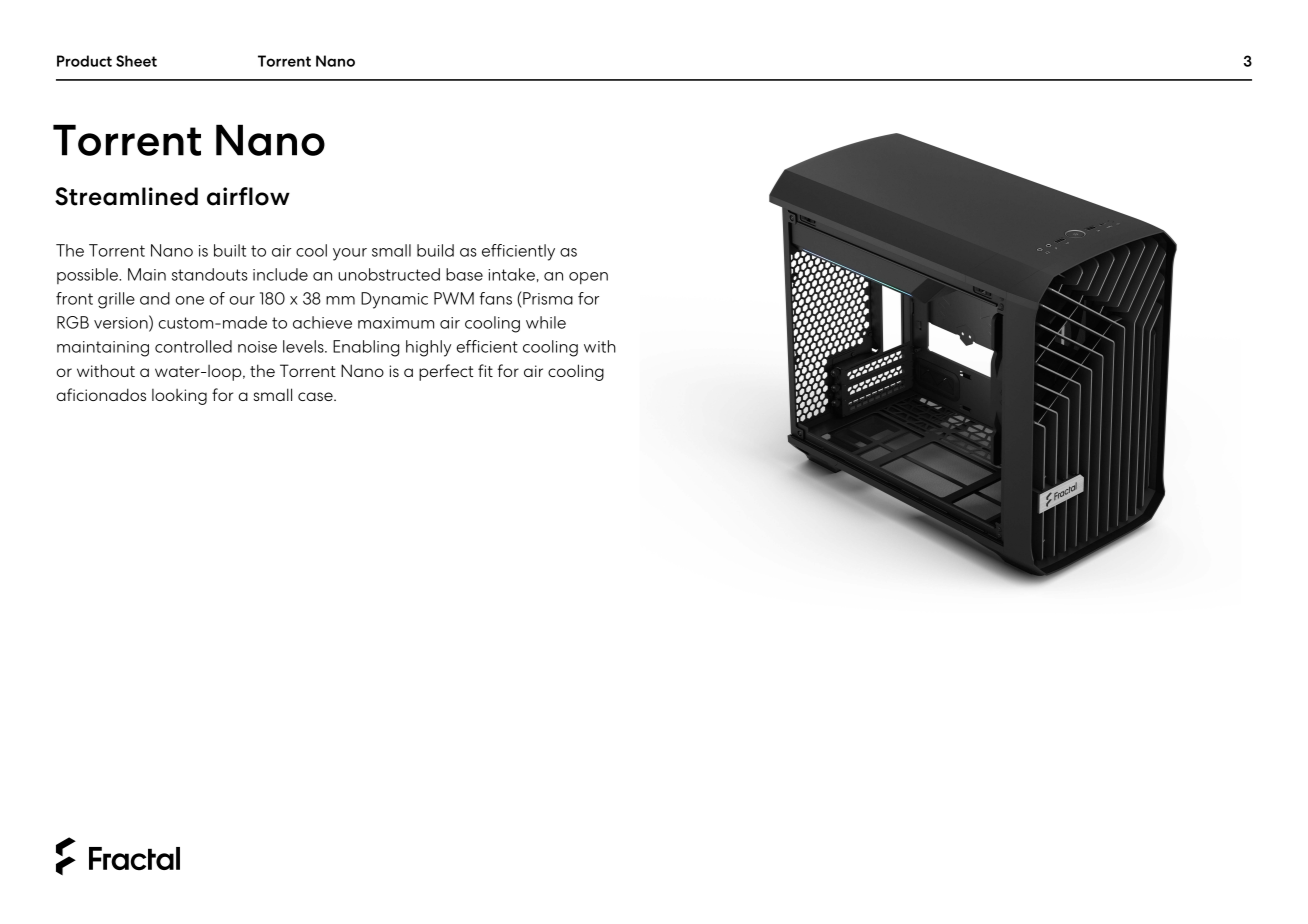 The height and width of the screenshot is (924, 1308). Describe the element at coordinates (101, 394) in the screenshot. I see `aficionados` at that location.
